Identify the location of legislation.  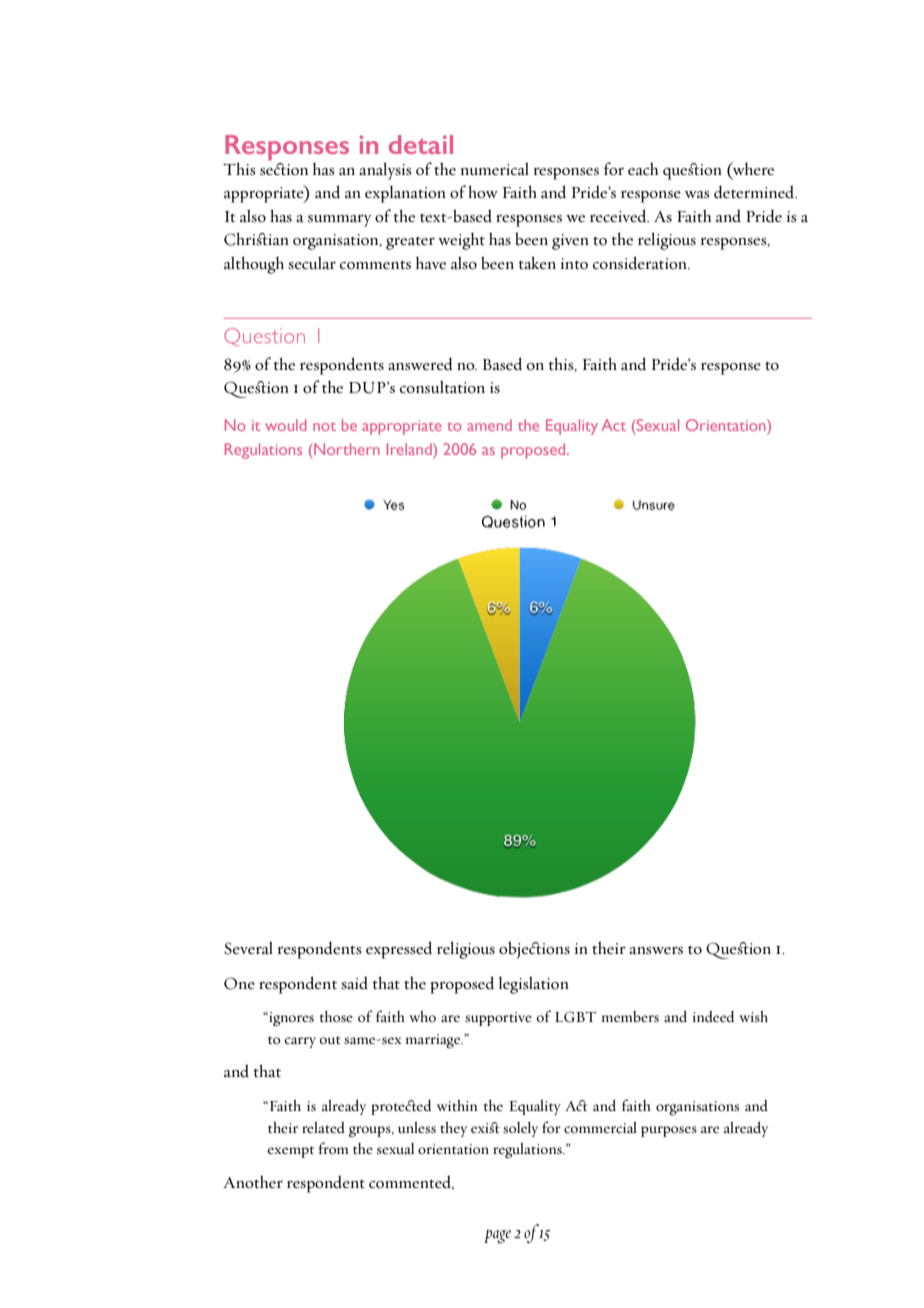
(534, 985).
